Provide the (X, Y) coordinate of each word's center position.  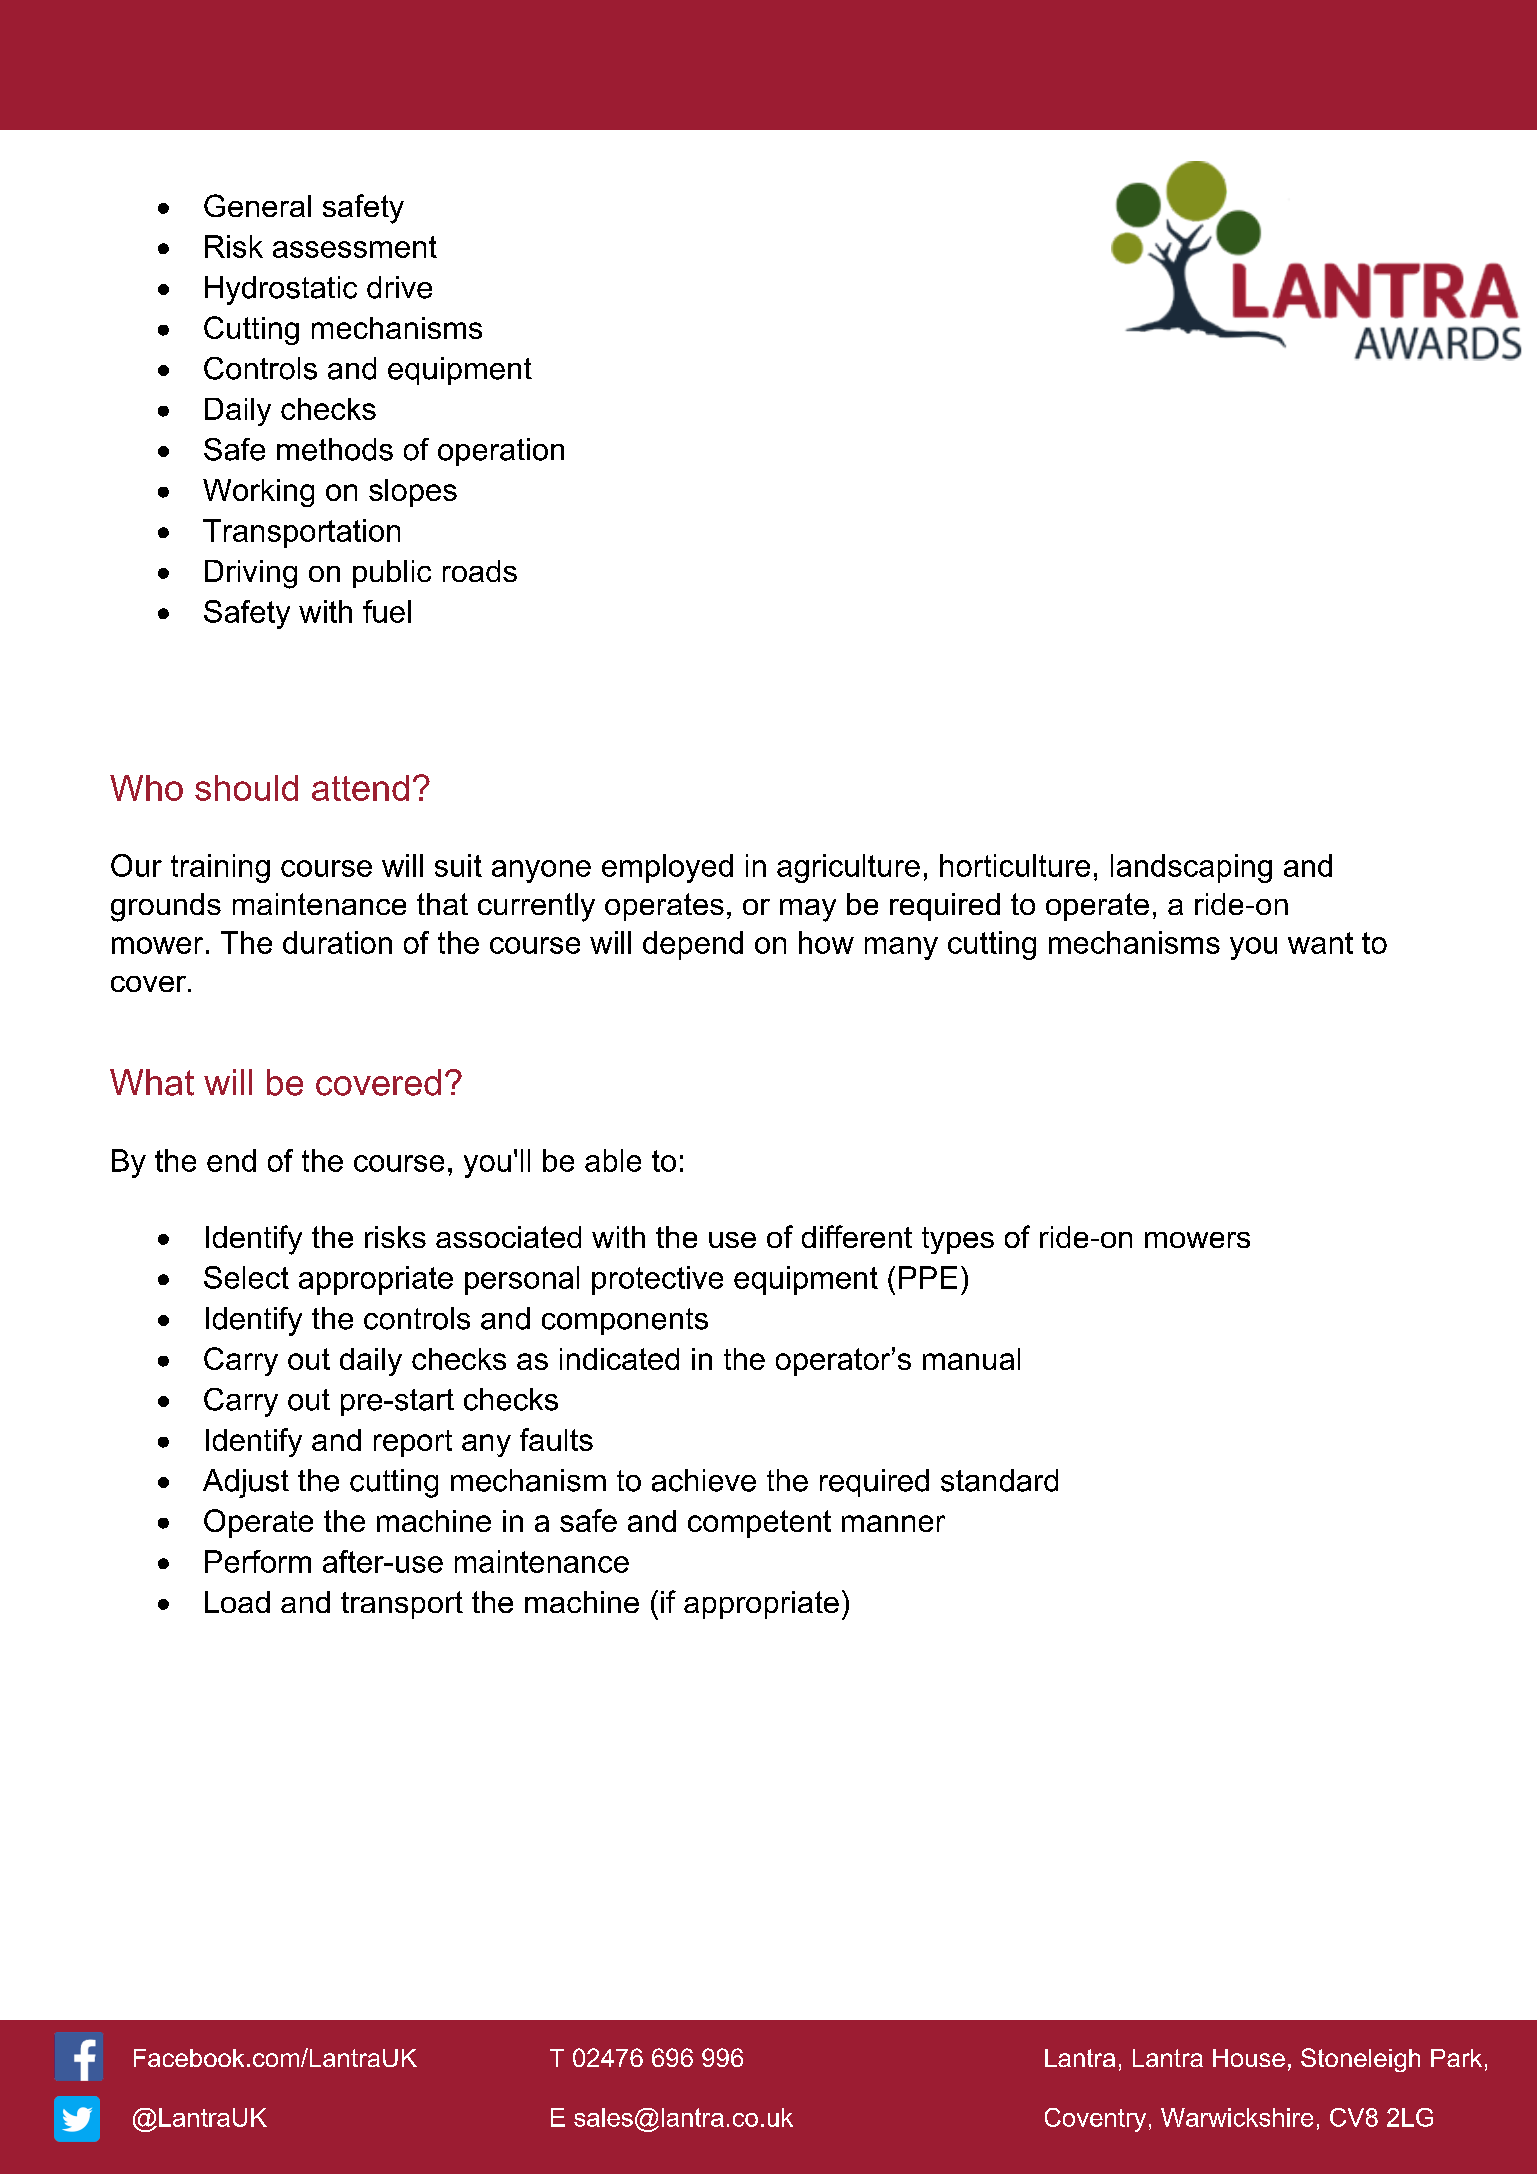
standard (999, 1480)
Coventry (1095, 2120)
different (857, 1236)
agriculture (848, 868)
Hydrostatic (281, 290)
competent (759, 1524)
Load (237, 1602)
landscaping (1191, 868)
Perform (258, 1561)
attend (360, 788)
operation (501, 452)
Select (246, 1277)
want (1320, 943)
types (958, 1240)
